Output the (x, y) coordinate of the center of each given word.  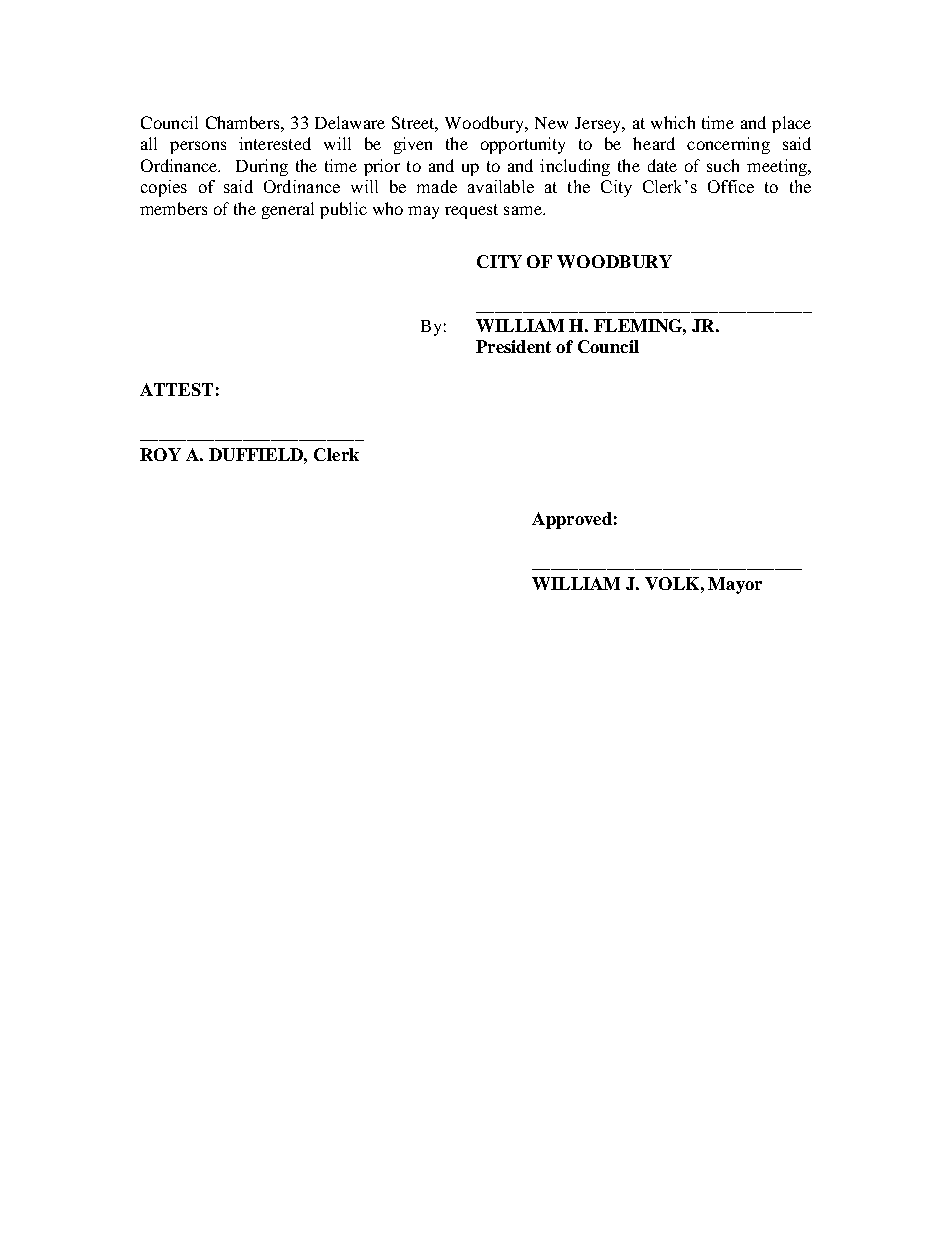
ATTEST (176, 389)
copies (164, 188)
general (288, 210)
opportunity (523, 145)
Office (731, 186)
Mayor (735, 585)
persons (198, 147)
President (513, 346)
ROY (160, 454)
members (173, 208)
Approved (572, 520)
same (524, 210)
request (471, 211)
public (343, 210)
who (388, 208)
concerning (728, 145)
